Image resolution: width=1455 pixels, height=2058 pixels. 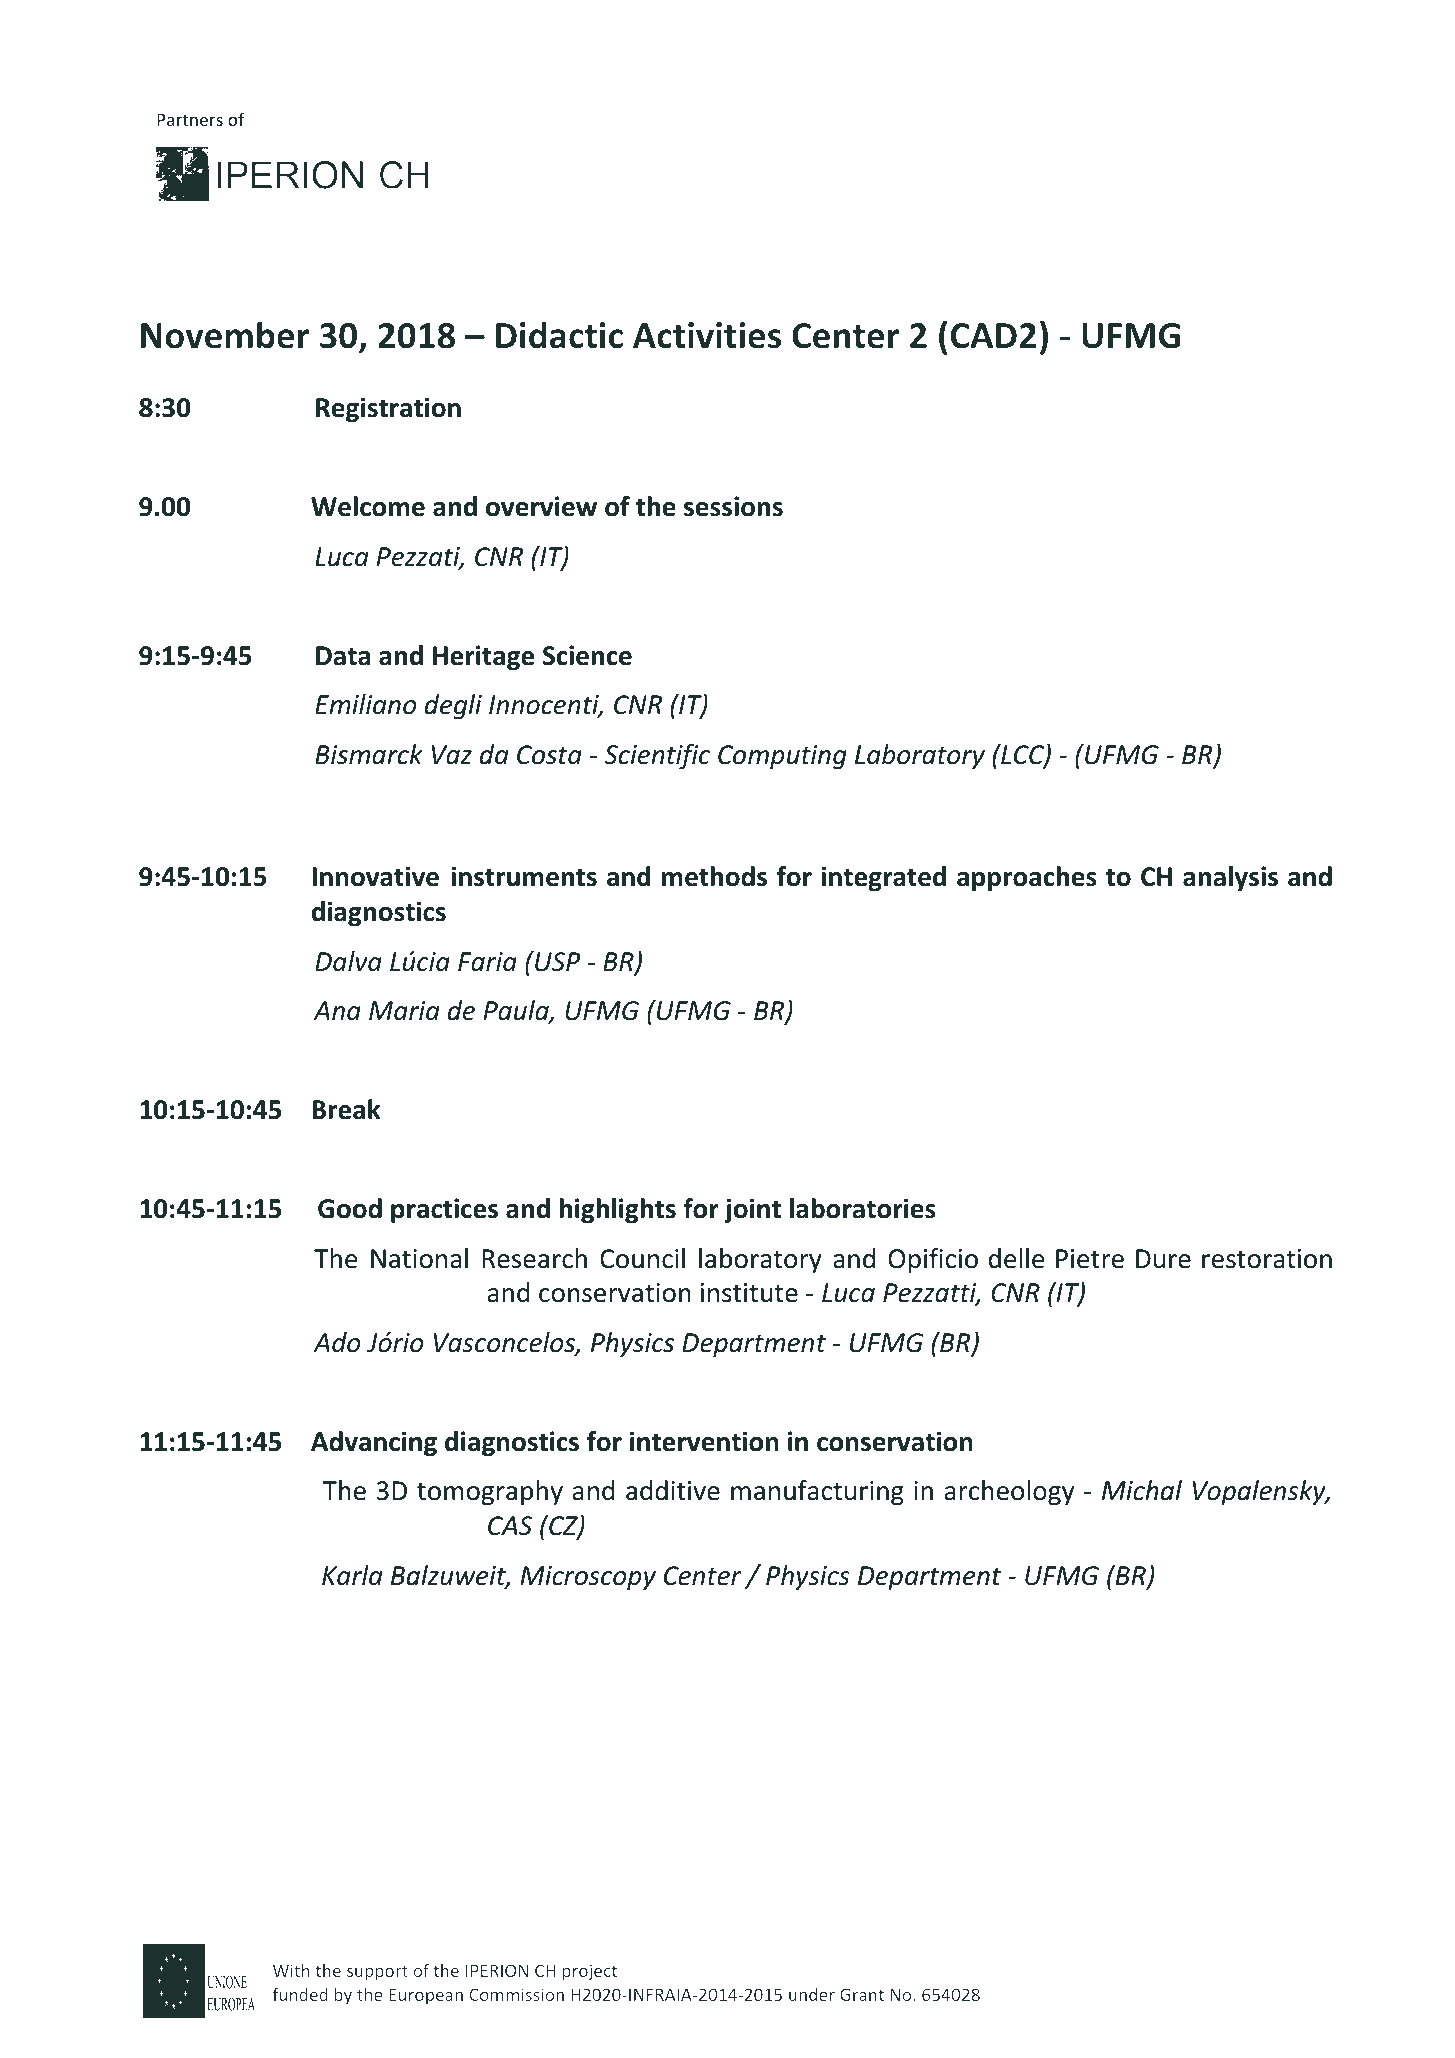 I want to click on delle, so click(x=1016, y=1258).
